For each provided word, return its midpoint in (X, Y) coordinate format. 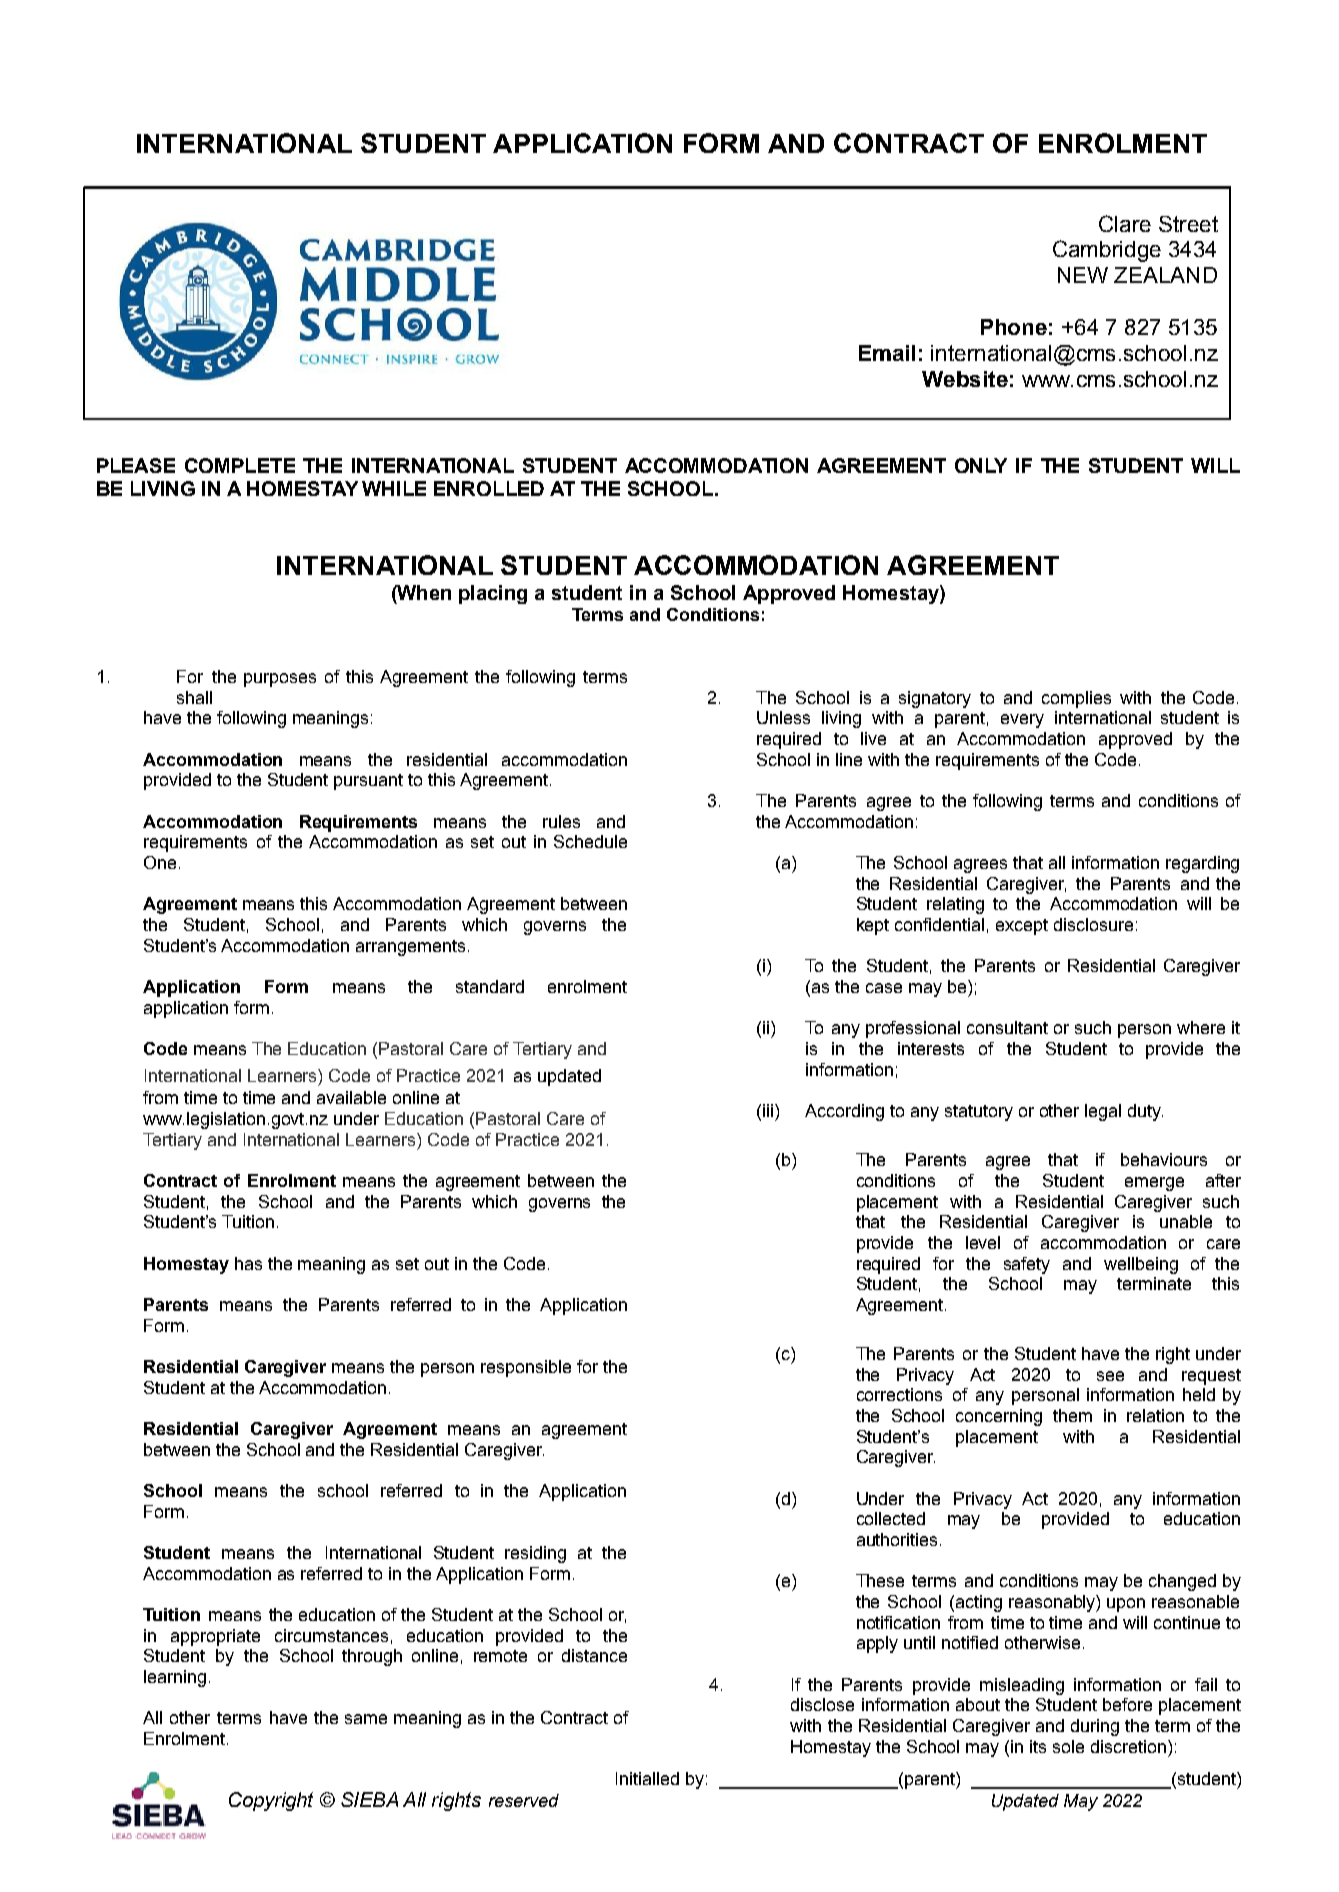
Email (887, 353)
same (366, 1719)
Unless (783, 717)
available (351, 1097)
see (1110, 1376)
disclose (822, 1704)
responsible (526, 1368)
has (248, 1263)
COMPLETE (240, 465)
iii (768, 1110)
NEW (1083, 275)
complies (1076, 699)
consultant (1007, 1027)
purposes (280, 680)
